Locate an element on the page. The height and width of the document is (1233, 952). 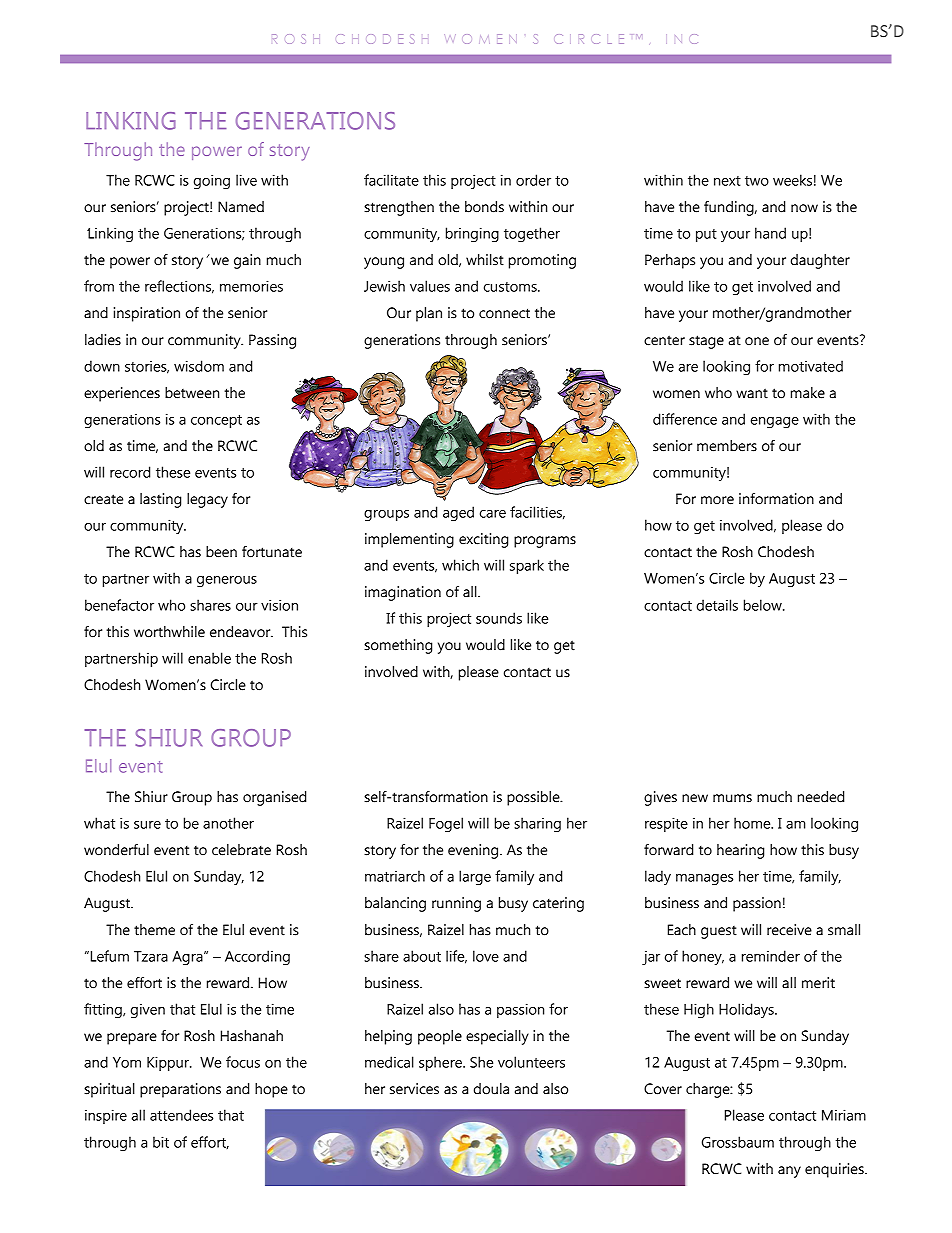
hand is located at coordinates (770, 233).
